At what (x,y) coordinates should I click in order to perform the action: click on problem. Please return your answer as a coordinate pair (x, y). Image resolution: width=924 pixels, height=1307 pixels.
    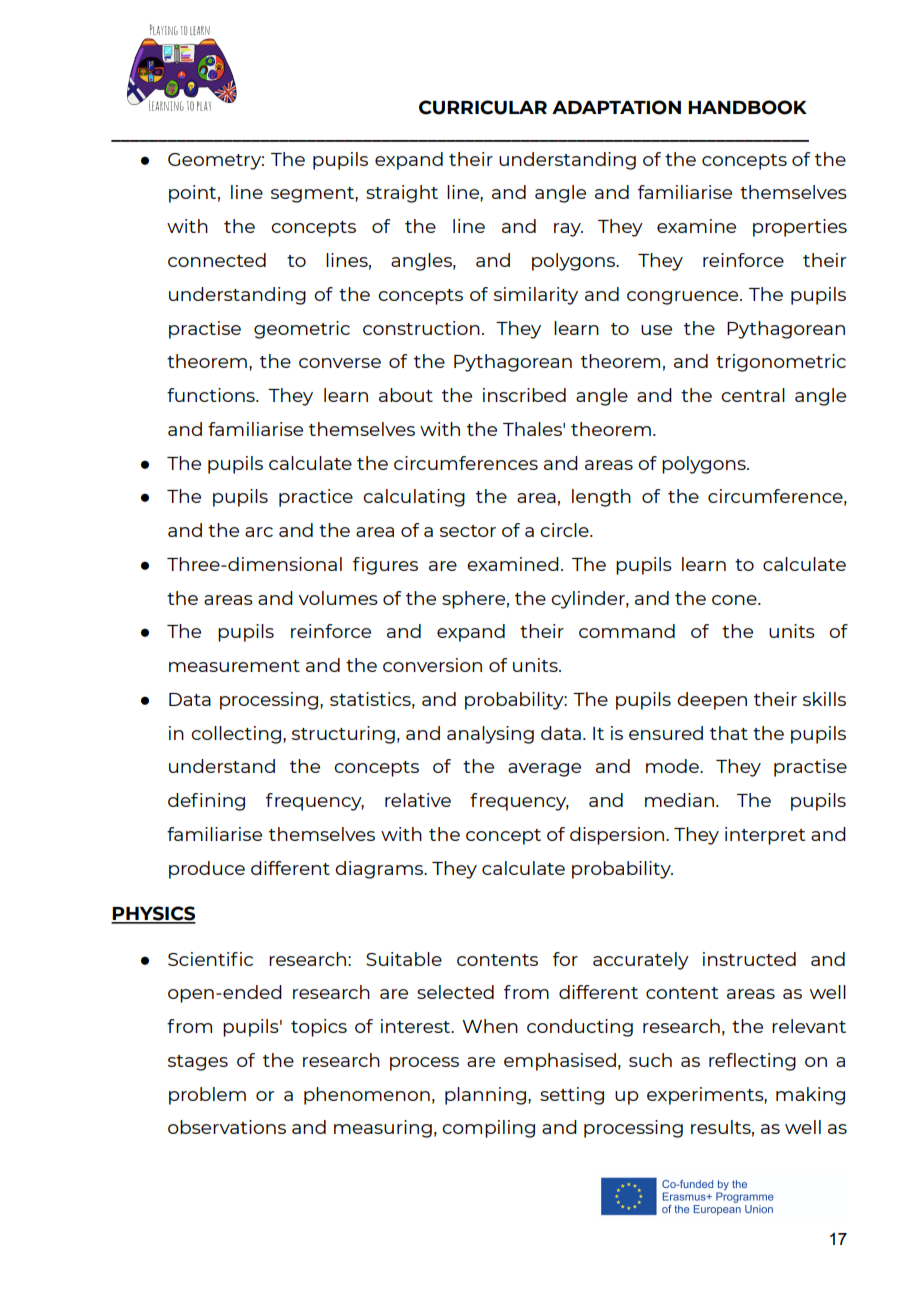
    Looking at the image, I should click on (207, 1096).
